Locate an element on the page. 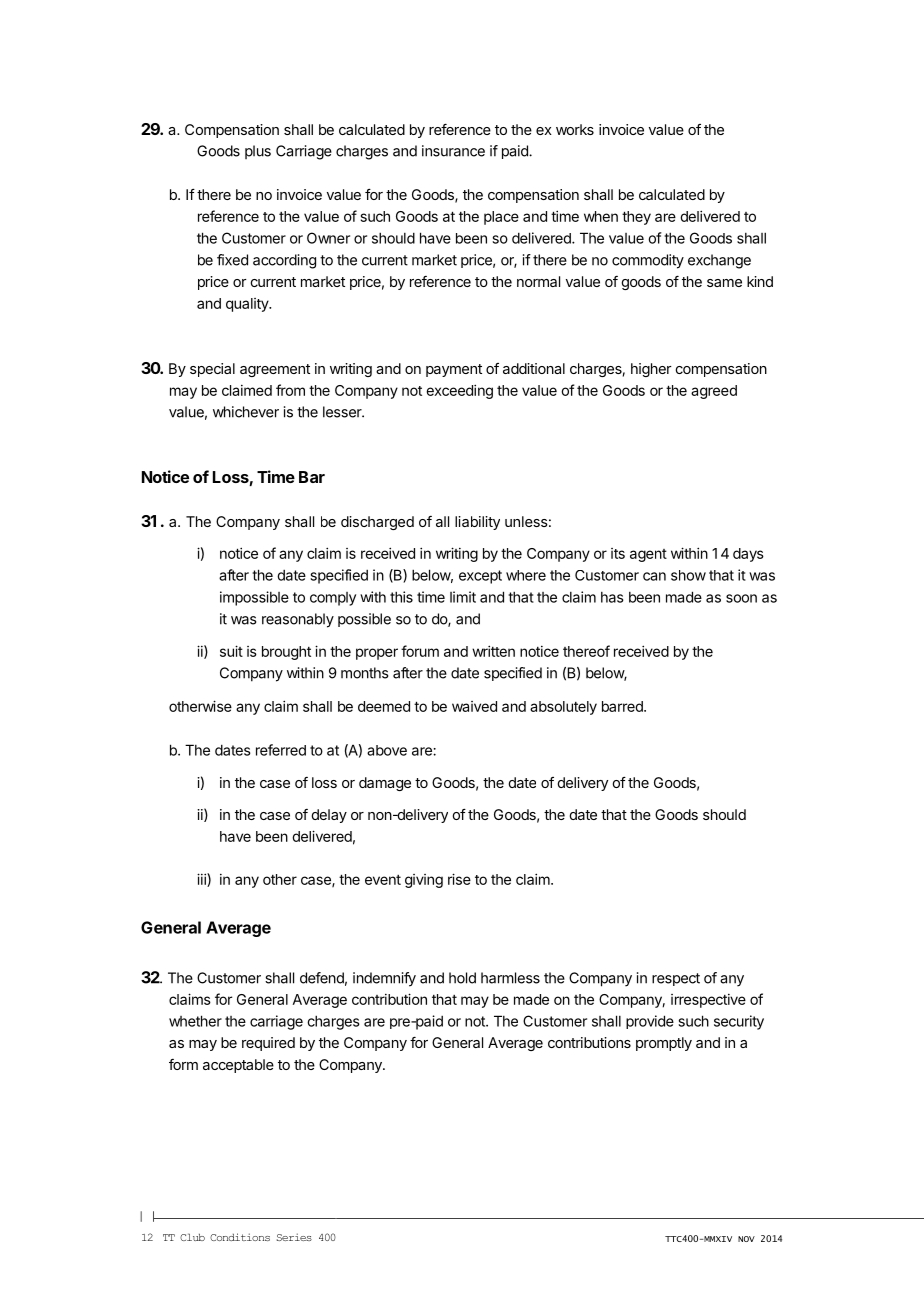  Series is located at coordinates (294, 1237).
